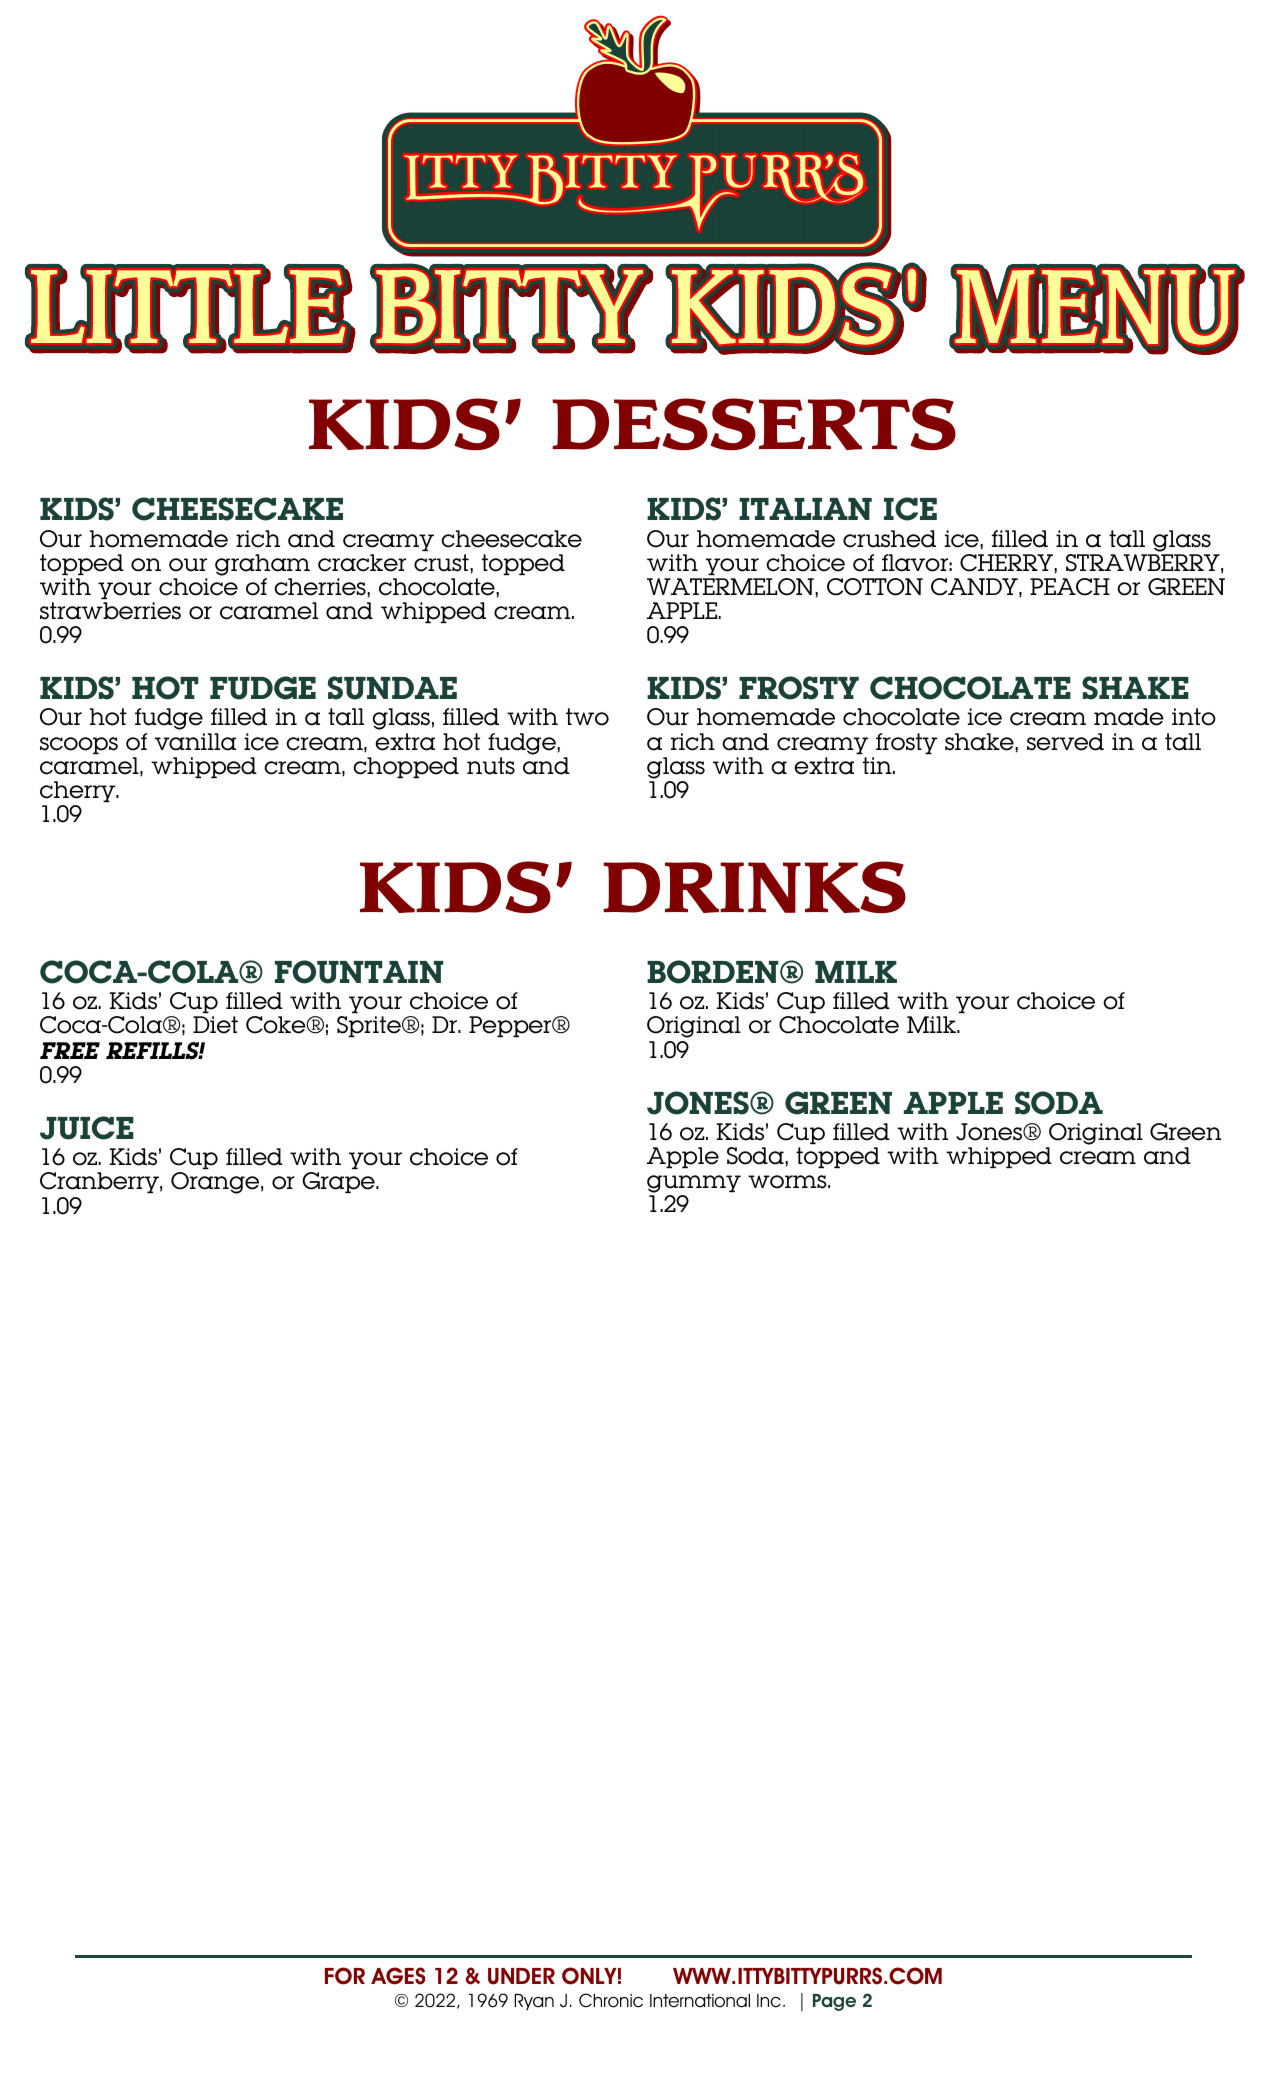  I want to click on FOR, so click(345, 1976).
